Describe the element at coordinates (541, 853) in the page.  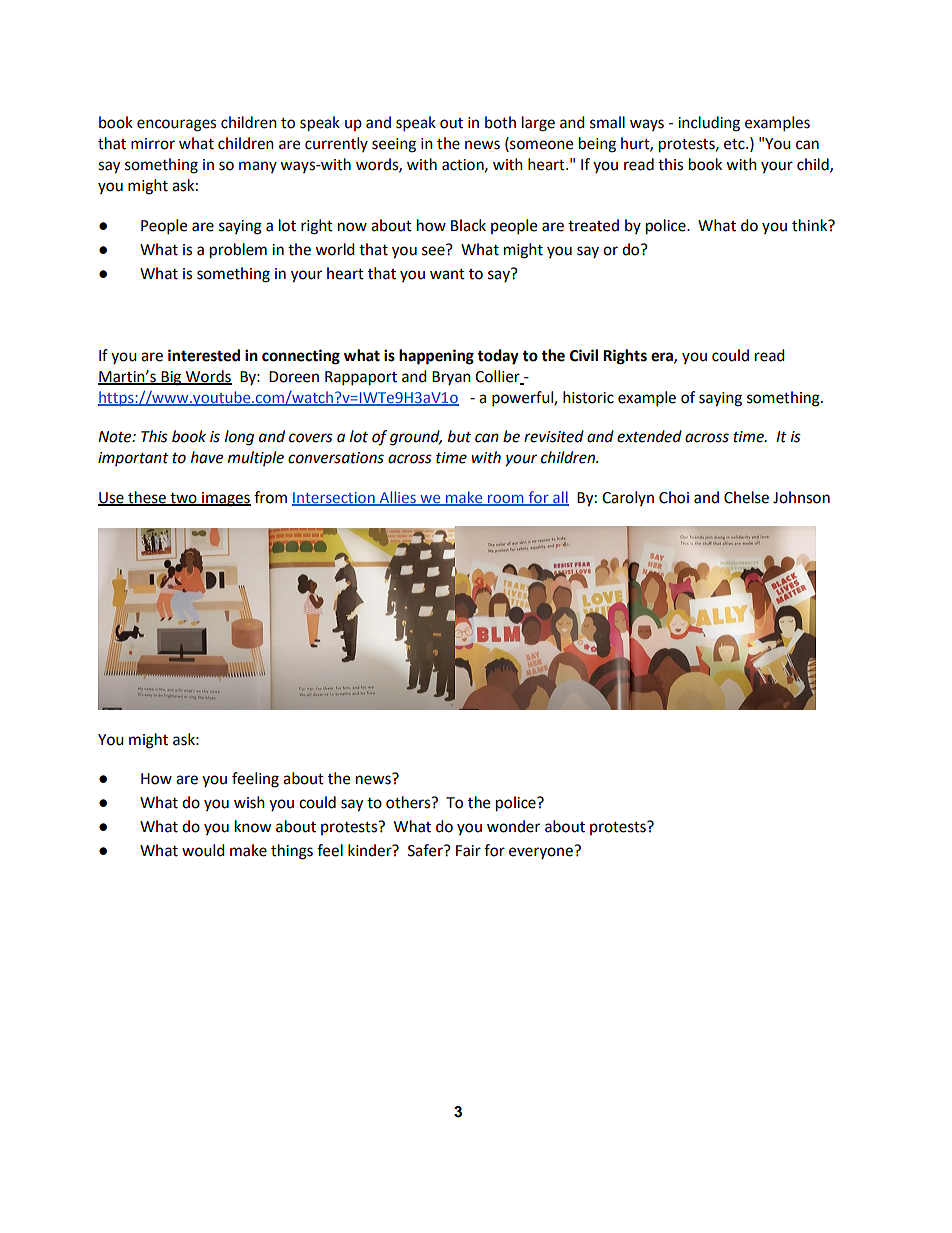
I see `everyone` at that location.
